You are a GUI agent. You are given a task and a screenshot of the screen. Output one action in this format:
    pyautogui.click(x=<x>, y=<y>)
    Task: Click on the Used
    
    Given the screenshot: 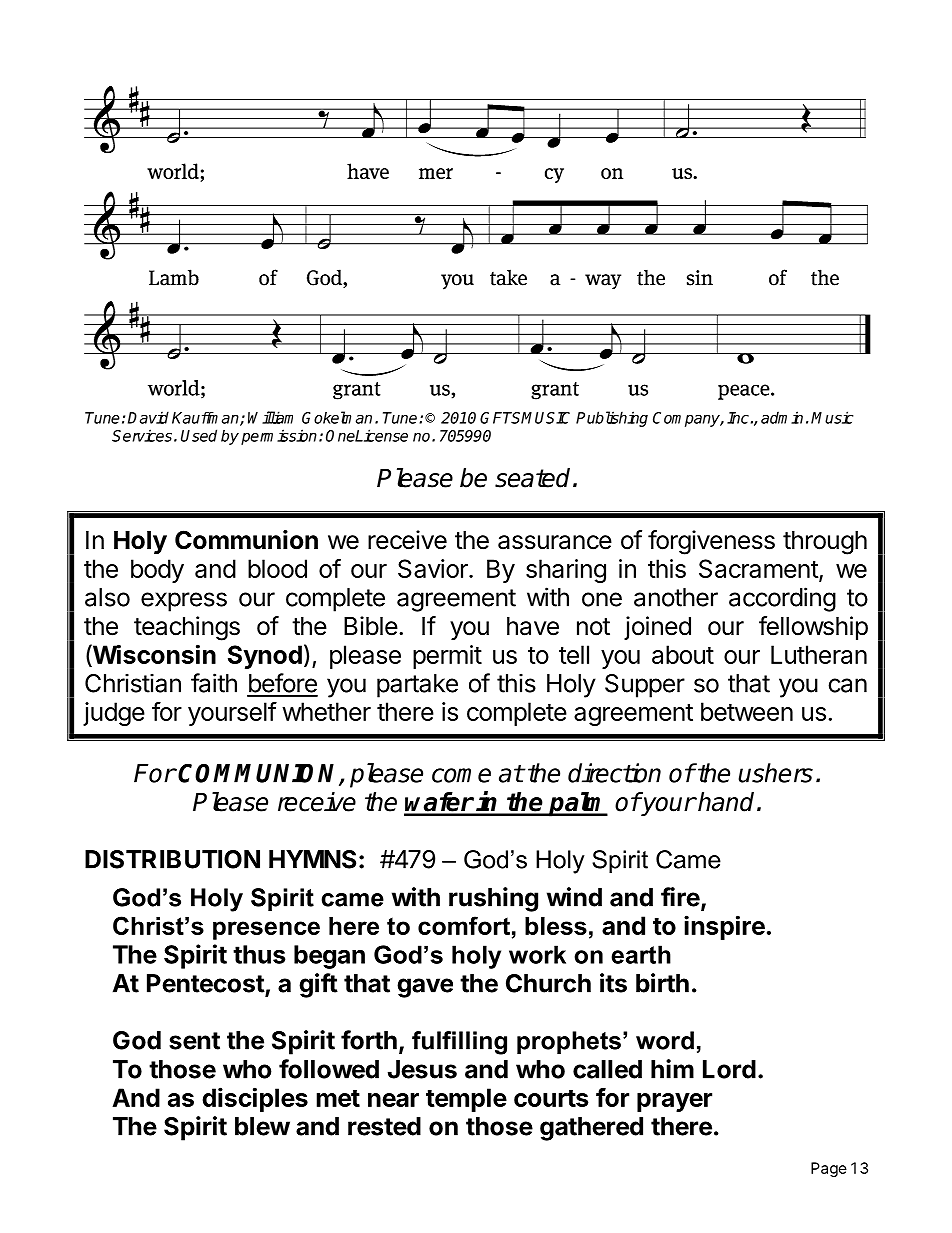 What is the action you would take?
    pyautogui.click(x=199, y=435)
